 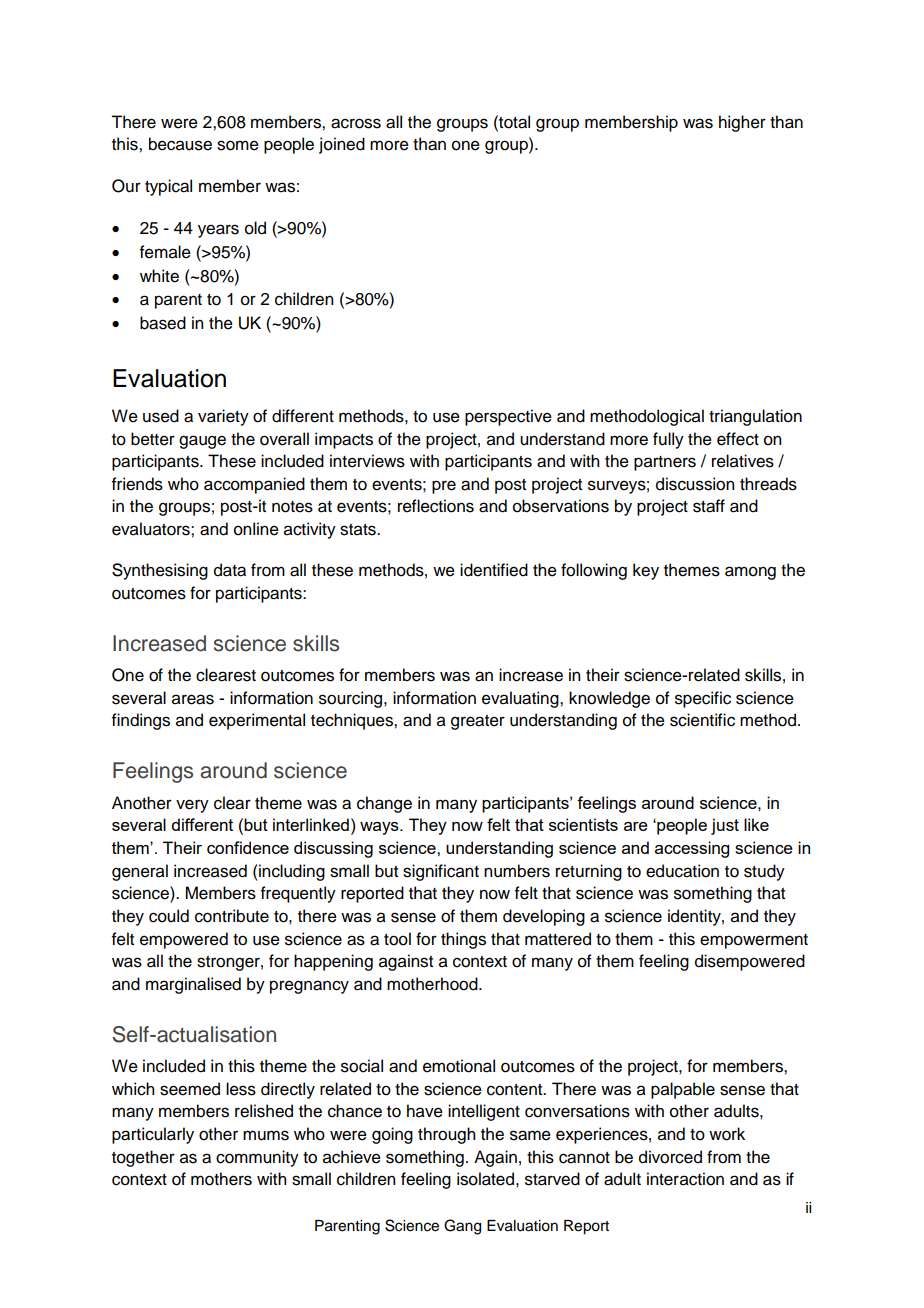 What do you see at coordinates (478, 722) in the page?
I see `greater` at bounding box center [478, 722].
